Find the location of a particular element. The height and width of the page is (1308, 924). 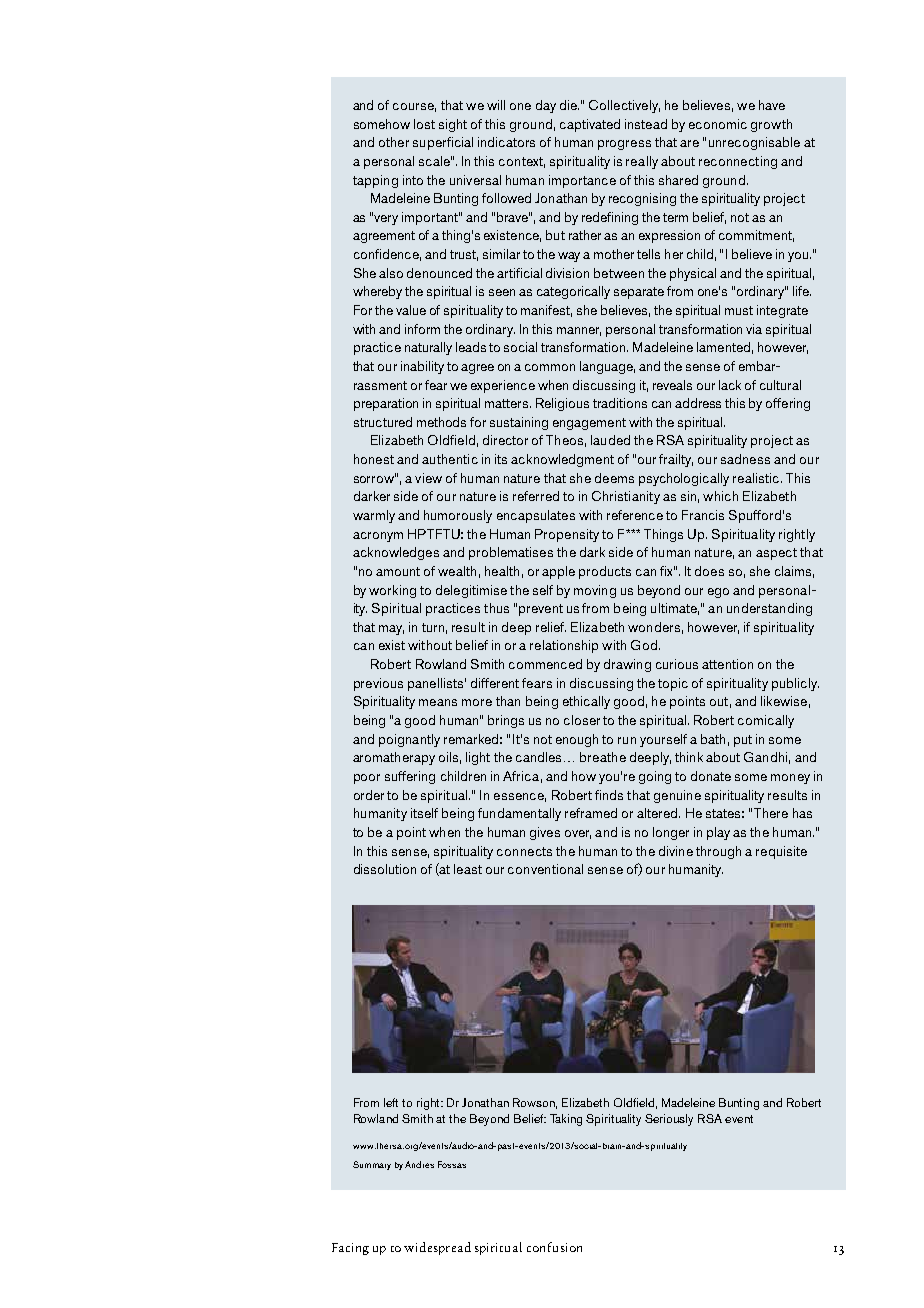

attention is located at coordinates (727, 664).
